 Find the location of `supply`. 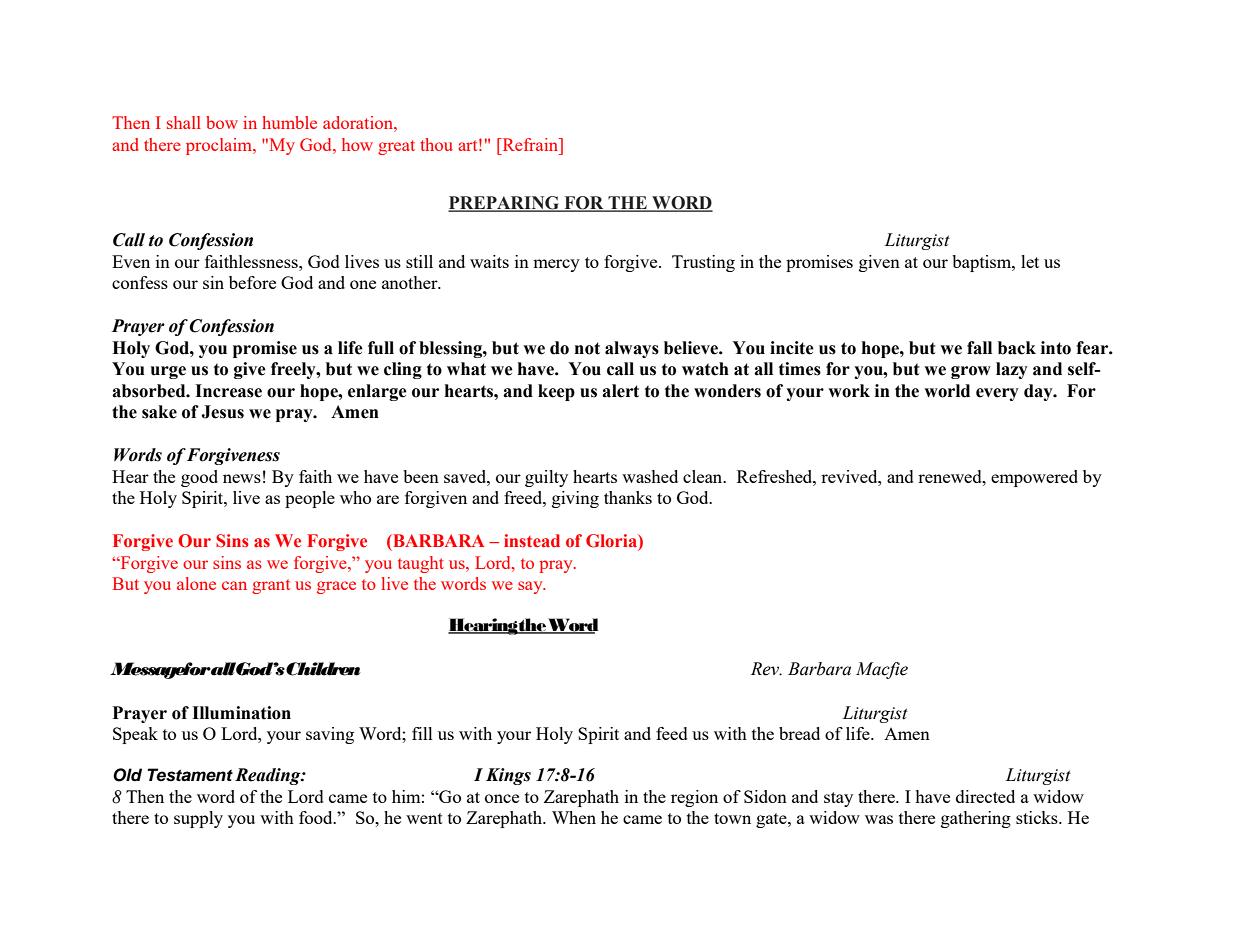

supply is located at coordinates (198, 819).
